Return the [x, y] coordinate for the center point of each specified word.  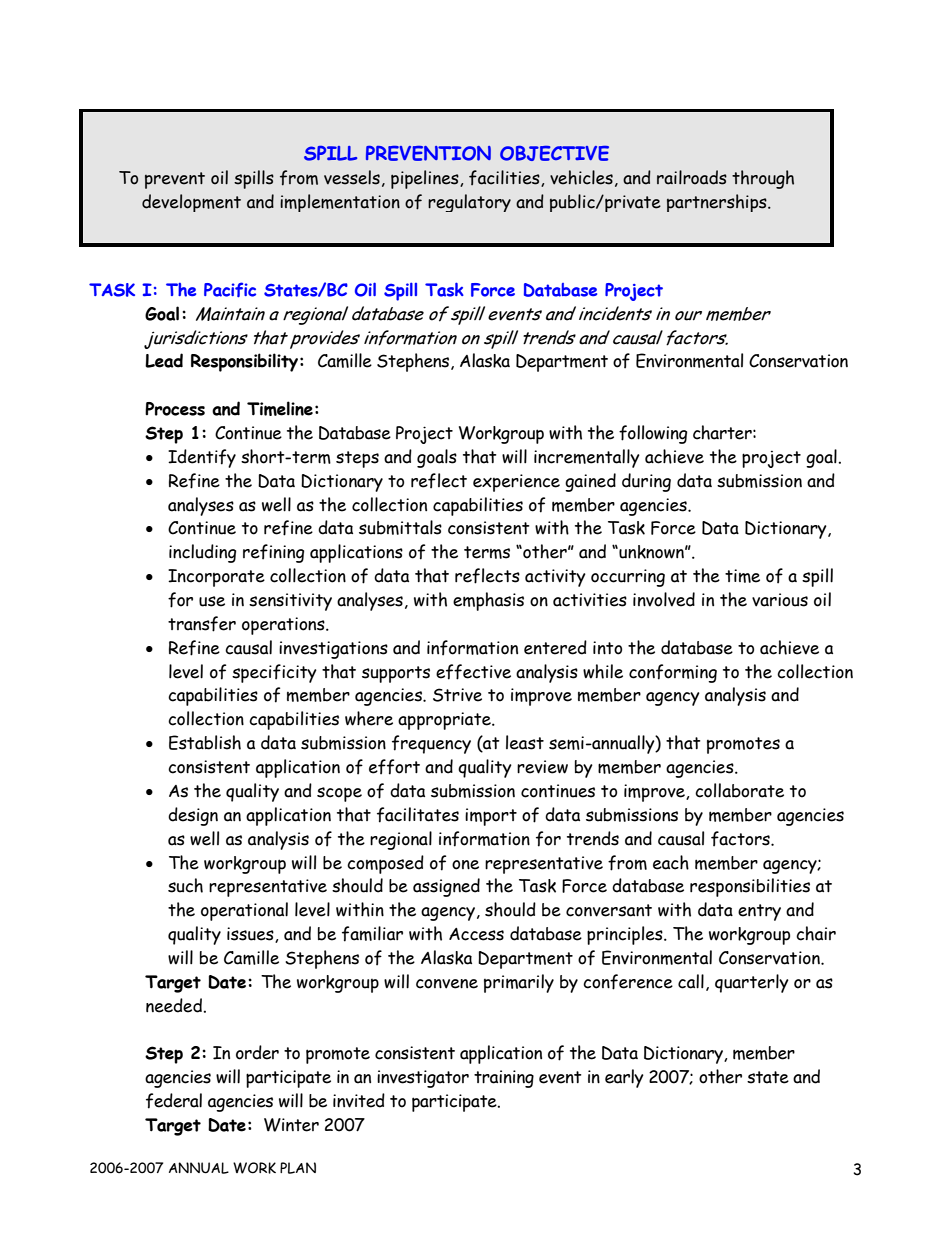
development [191, 203]
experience [516, 483]
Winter [291, 1125]
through [763, 179]
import [491, 817]
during [646, 482]
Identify [202, 458]
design [193, 816]
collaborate [739, 790]
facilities [505, 178]
